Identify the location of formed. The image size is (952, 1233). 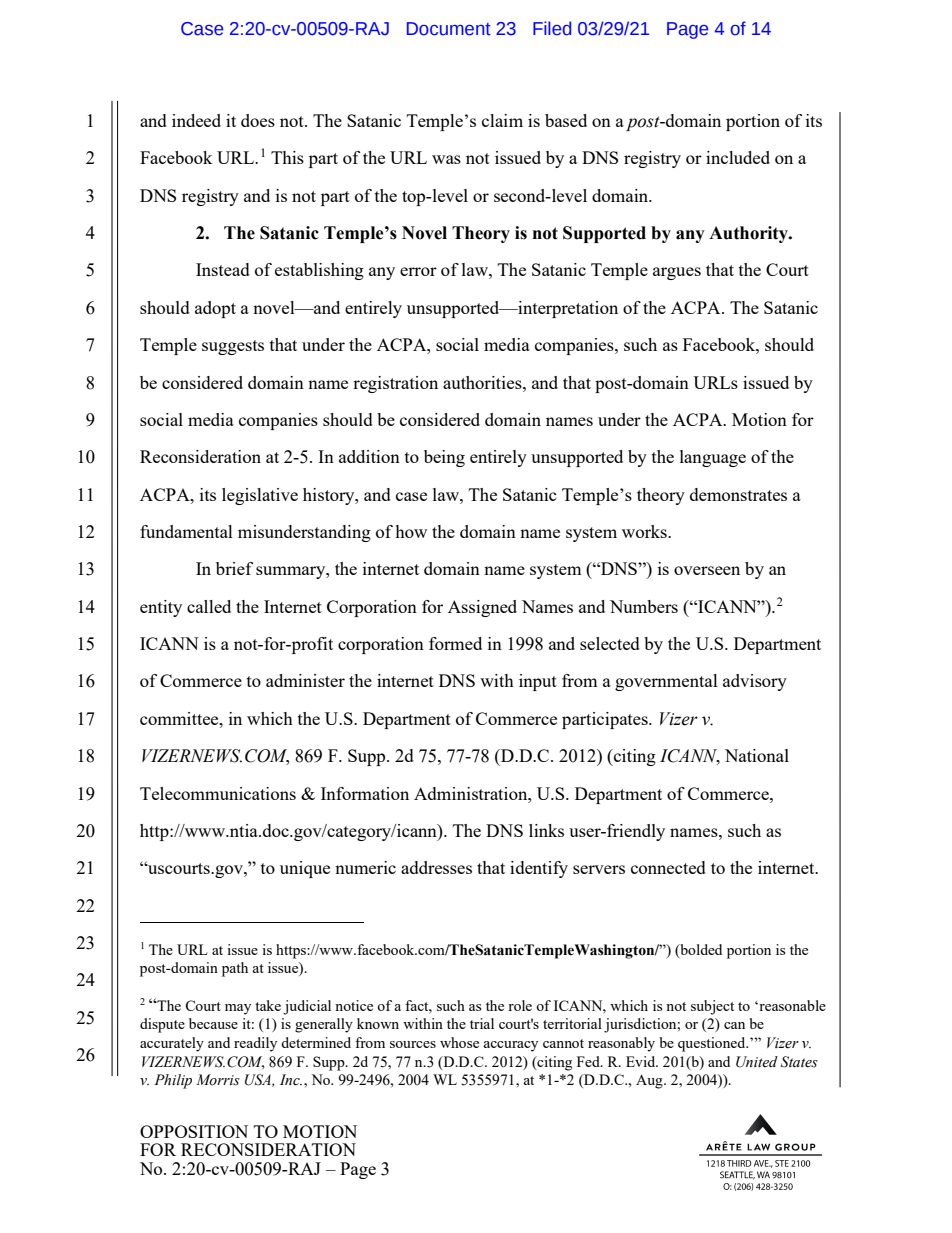
(455, 643).
